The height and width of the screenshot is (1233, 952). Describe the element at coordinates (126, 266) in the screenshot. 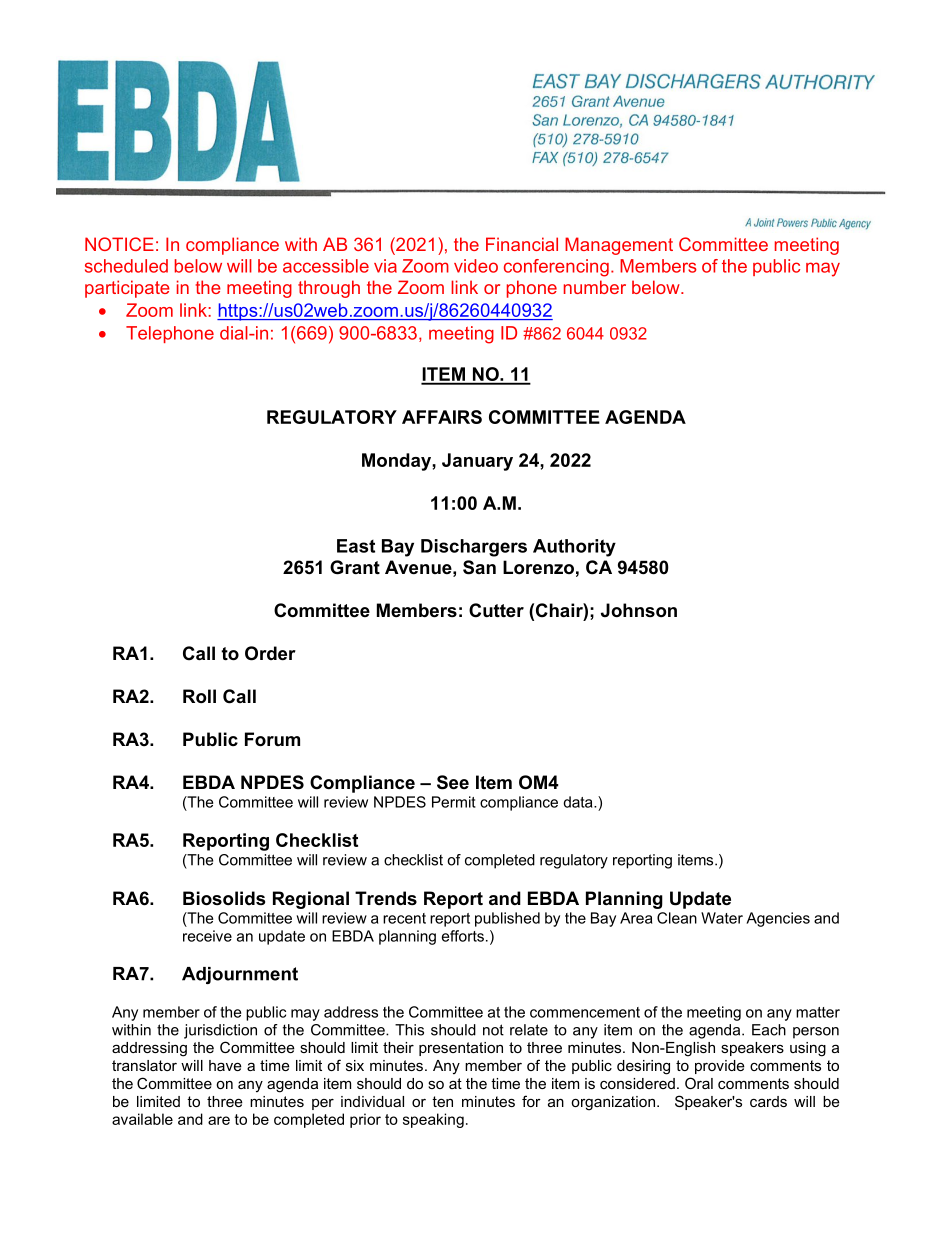

I see `scheduled` at that location.
